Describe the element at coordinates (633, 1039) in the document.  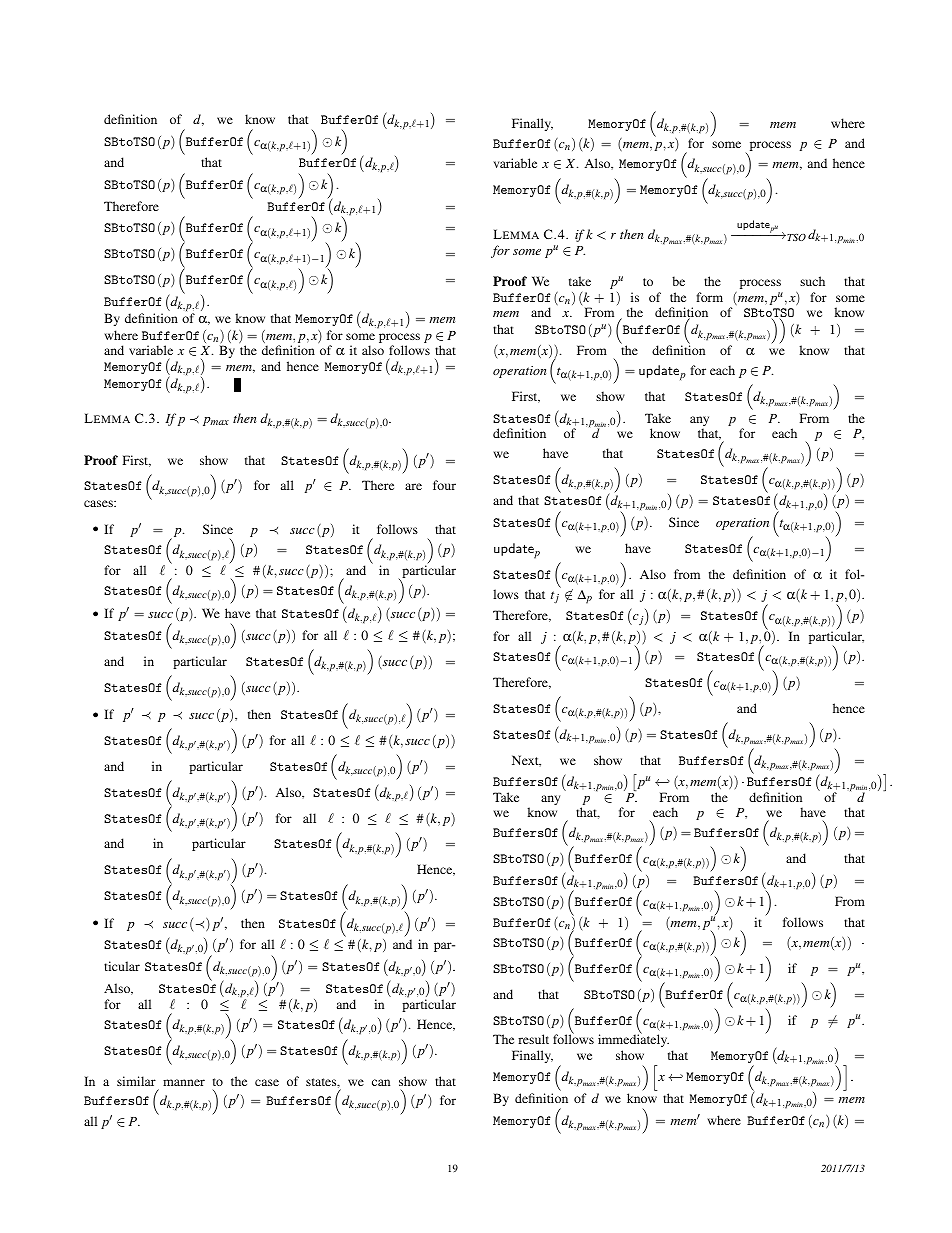
I see `immediately` at that location.
